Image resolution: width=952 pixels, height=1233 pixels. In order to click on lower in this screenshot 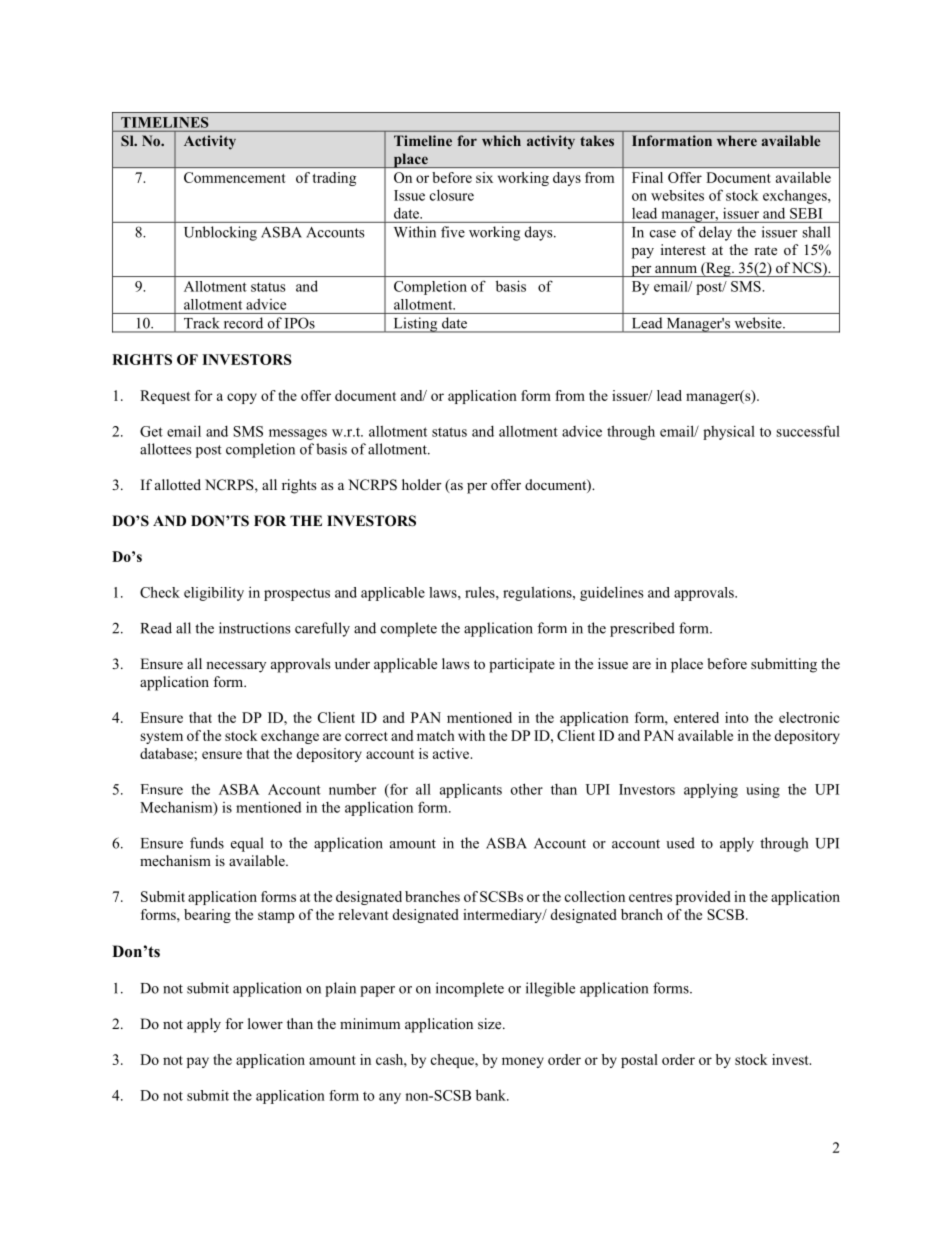, I will do `click(265, 1023)`.
